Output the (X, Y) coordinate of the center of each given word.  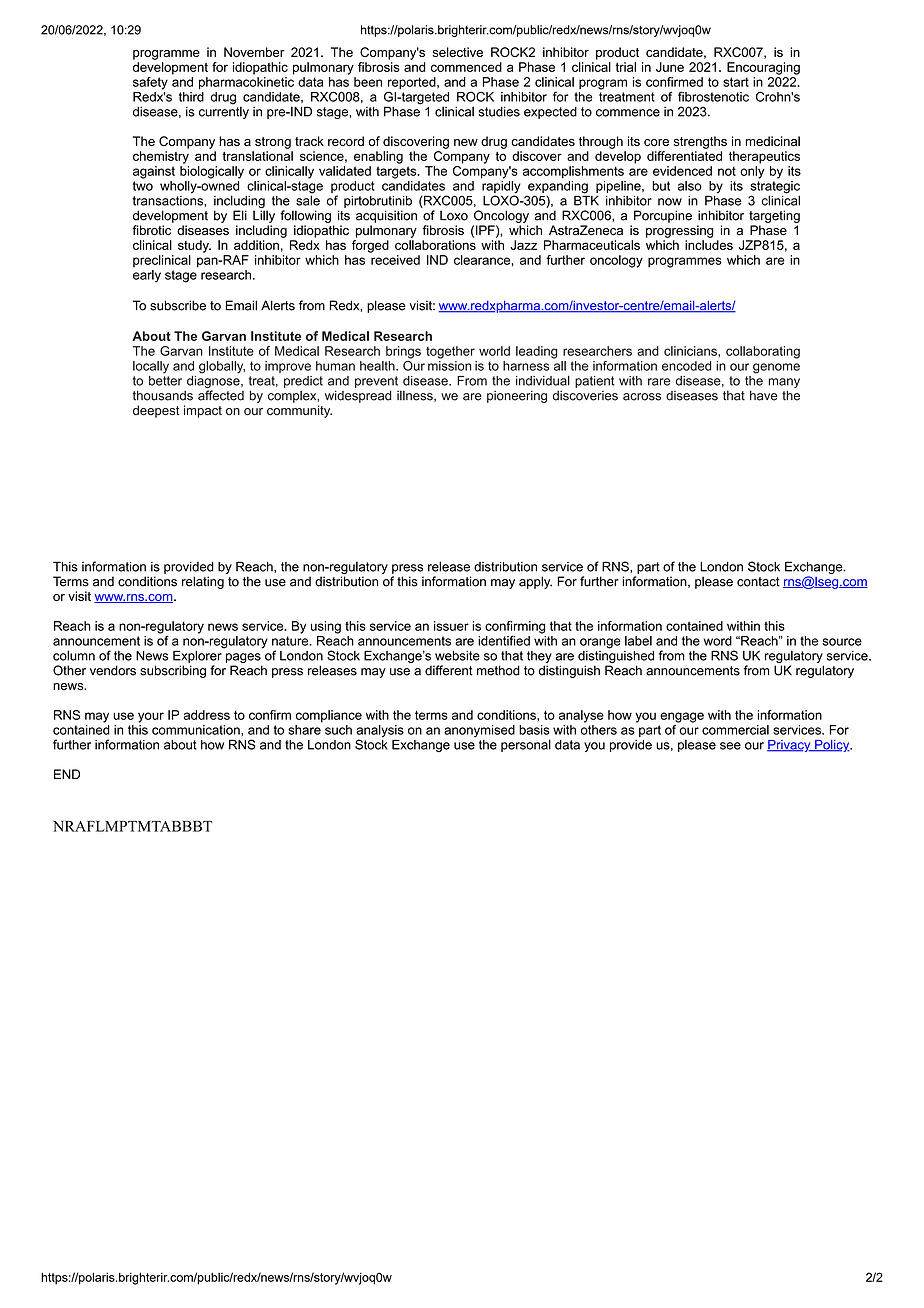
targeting (774, 216)
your (151, 717)
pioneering (517, 396)
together (450, 352)
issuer (451, 626)
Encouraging (763, 68)
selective (457, 52)
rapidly (501, 187)
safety (150, 83)
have (764, 395)
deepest (156, 411)
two (143, 186)
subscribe (178, 305)
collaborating (763, 352)
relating (203, 582)
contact (758, 582)
